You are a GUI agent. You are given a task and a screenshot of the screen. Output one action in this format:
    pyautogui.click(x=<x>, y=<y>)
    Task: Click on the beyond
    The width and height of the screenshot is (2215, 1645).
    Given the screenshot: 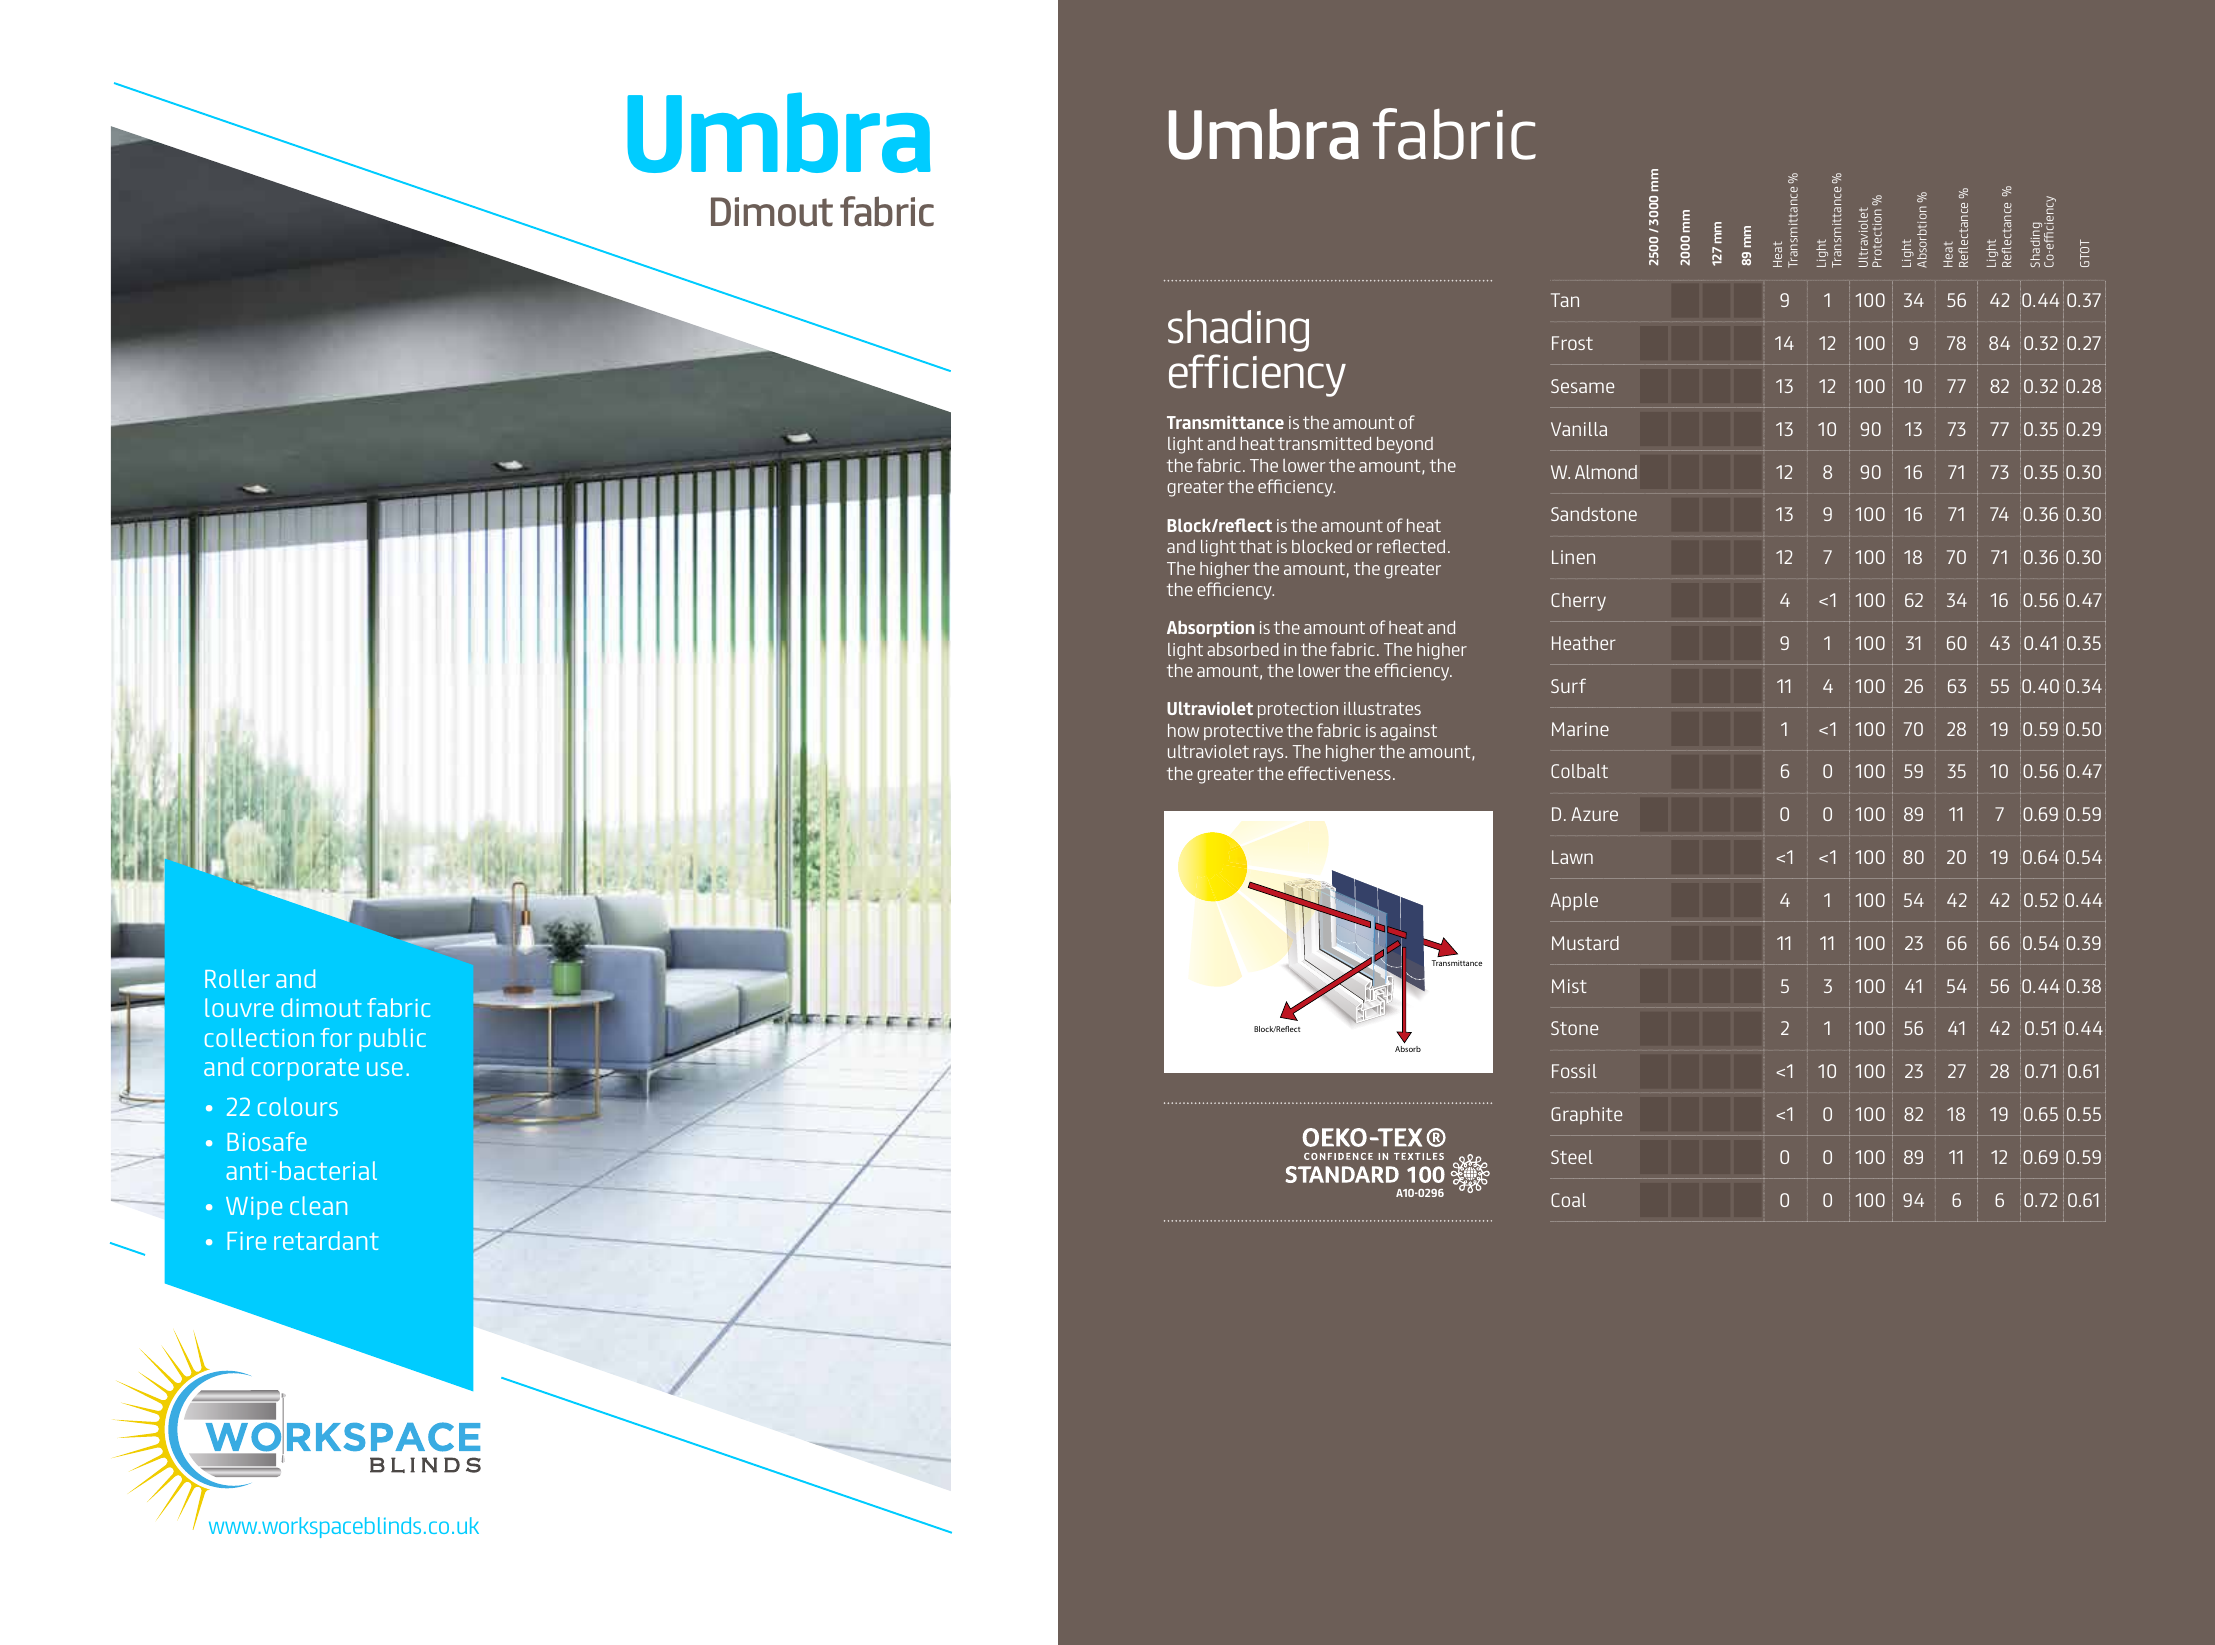 What is the action you would take?
    pyautogui.click(x=1405, y=445)
